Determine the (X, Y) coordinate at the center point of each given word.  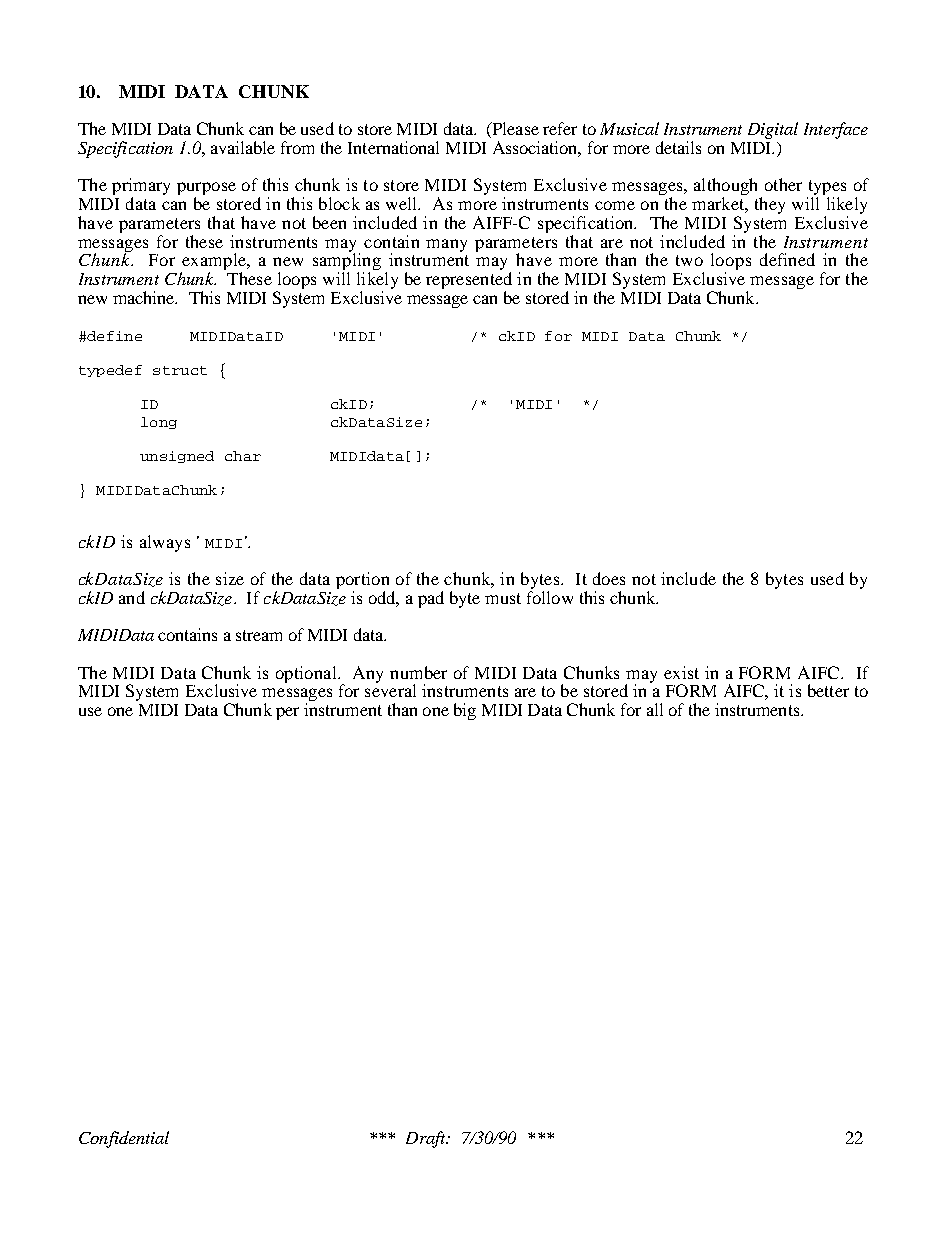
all (655, 709)
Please (514, 130)
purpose (206, 190)
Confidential (124, 1139)
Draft (427, 1139)
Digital (773, 130)
